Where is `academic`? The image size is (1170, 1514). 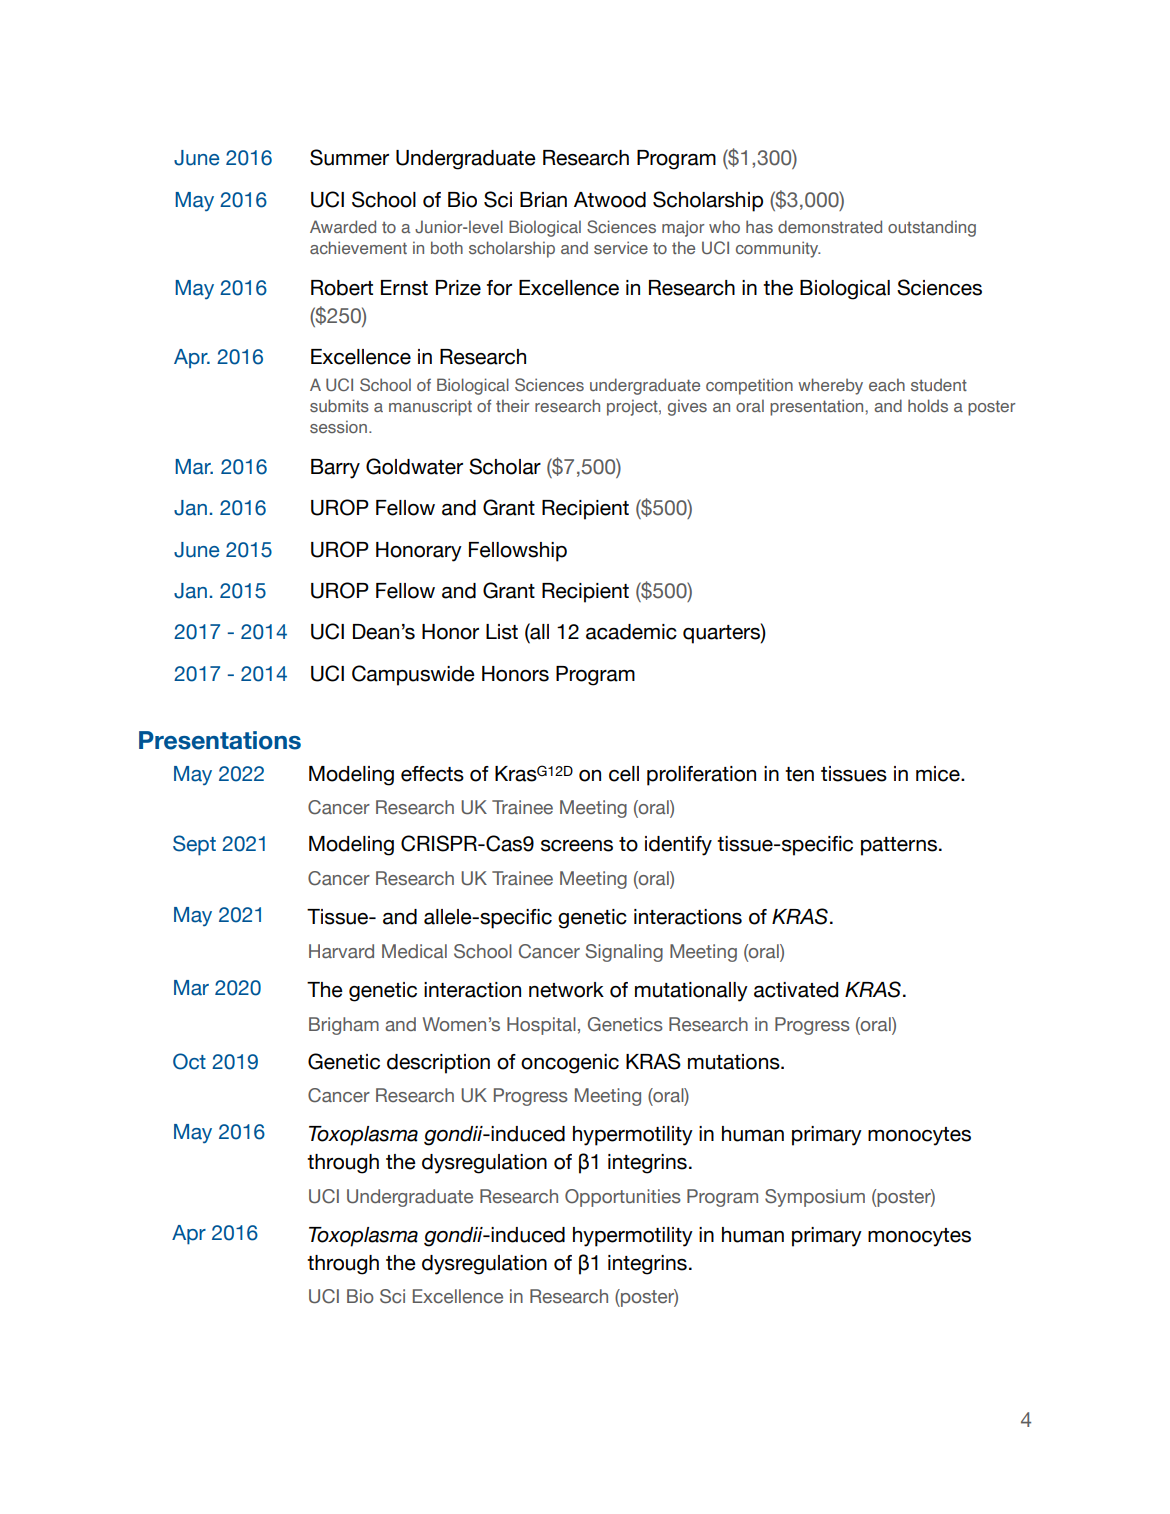
academic is located at coordinates (631, 632).
